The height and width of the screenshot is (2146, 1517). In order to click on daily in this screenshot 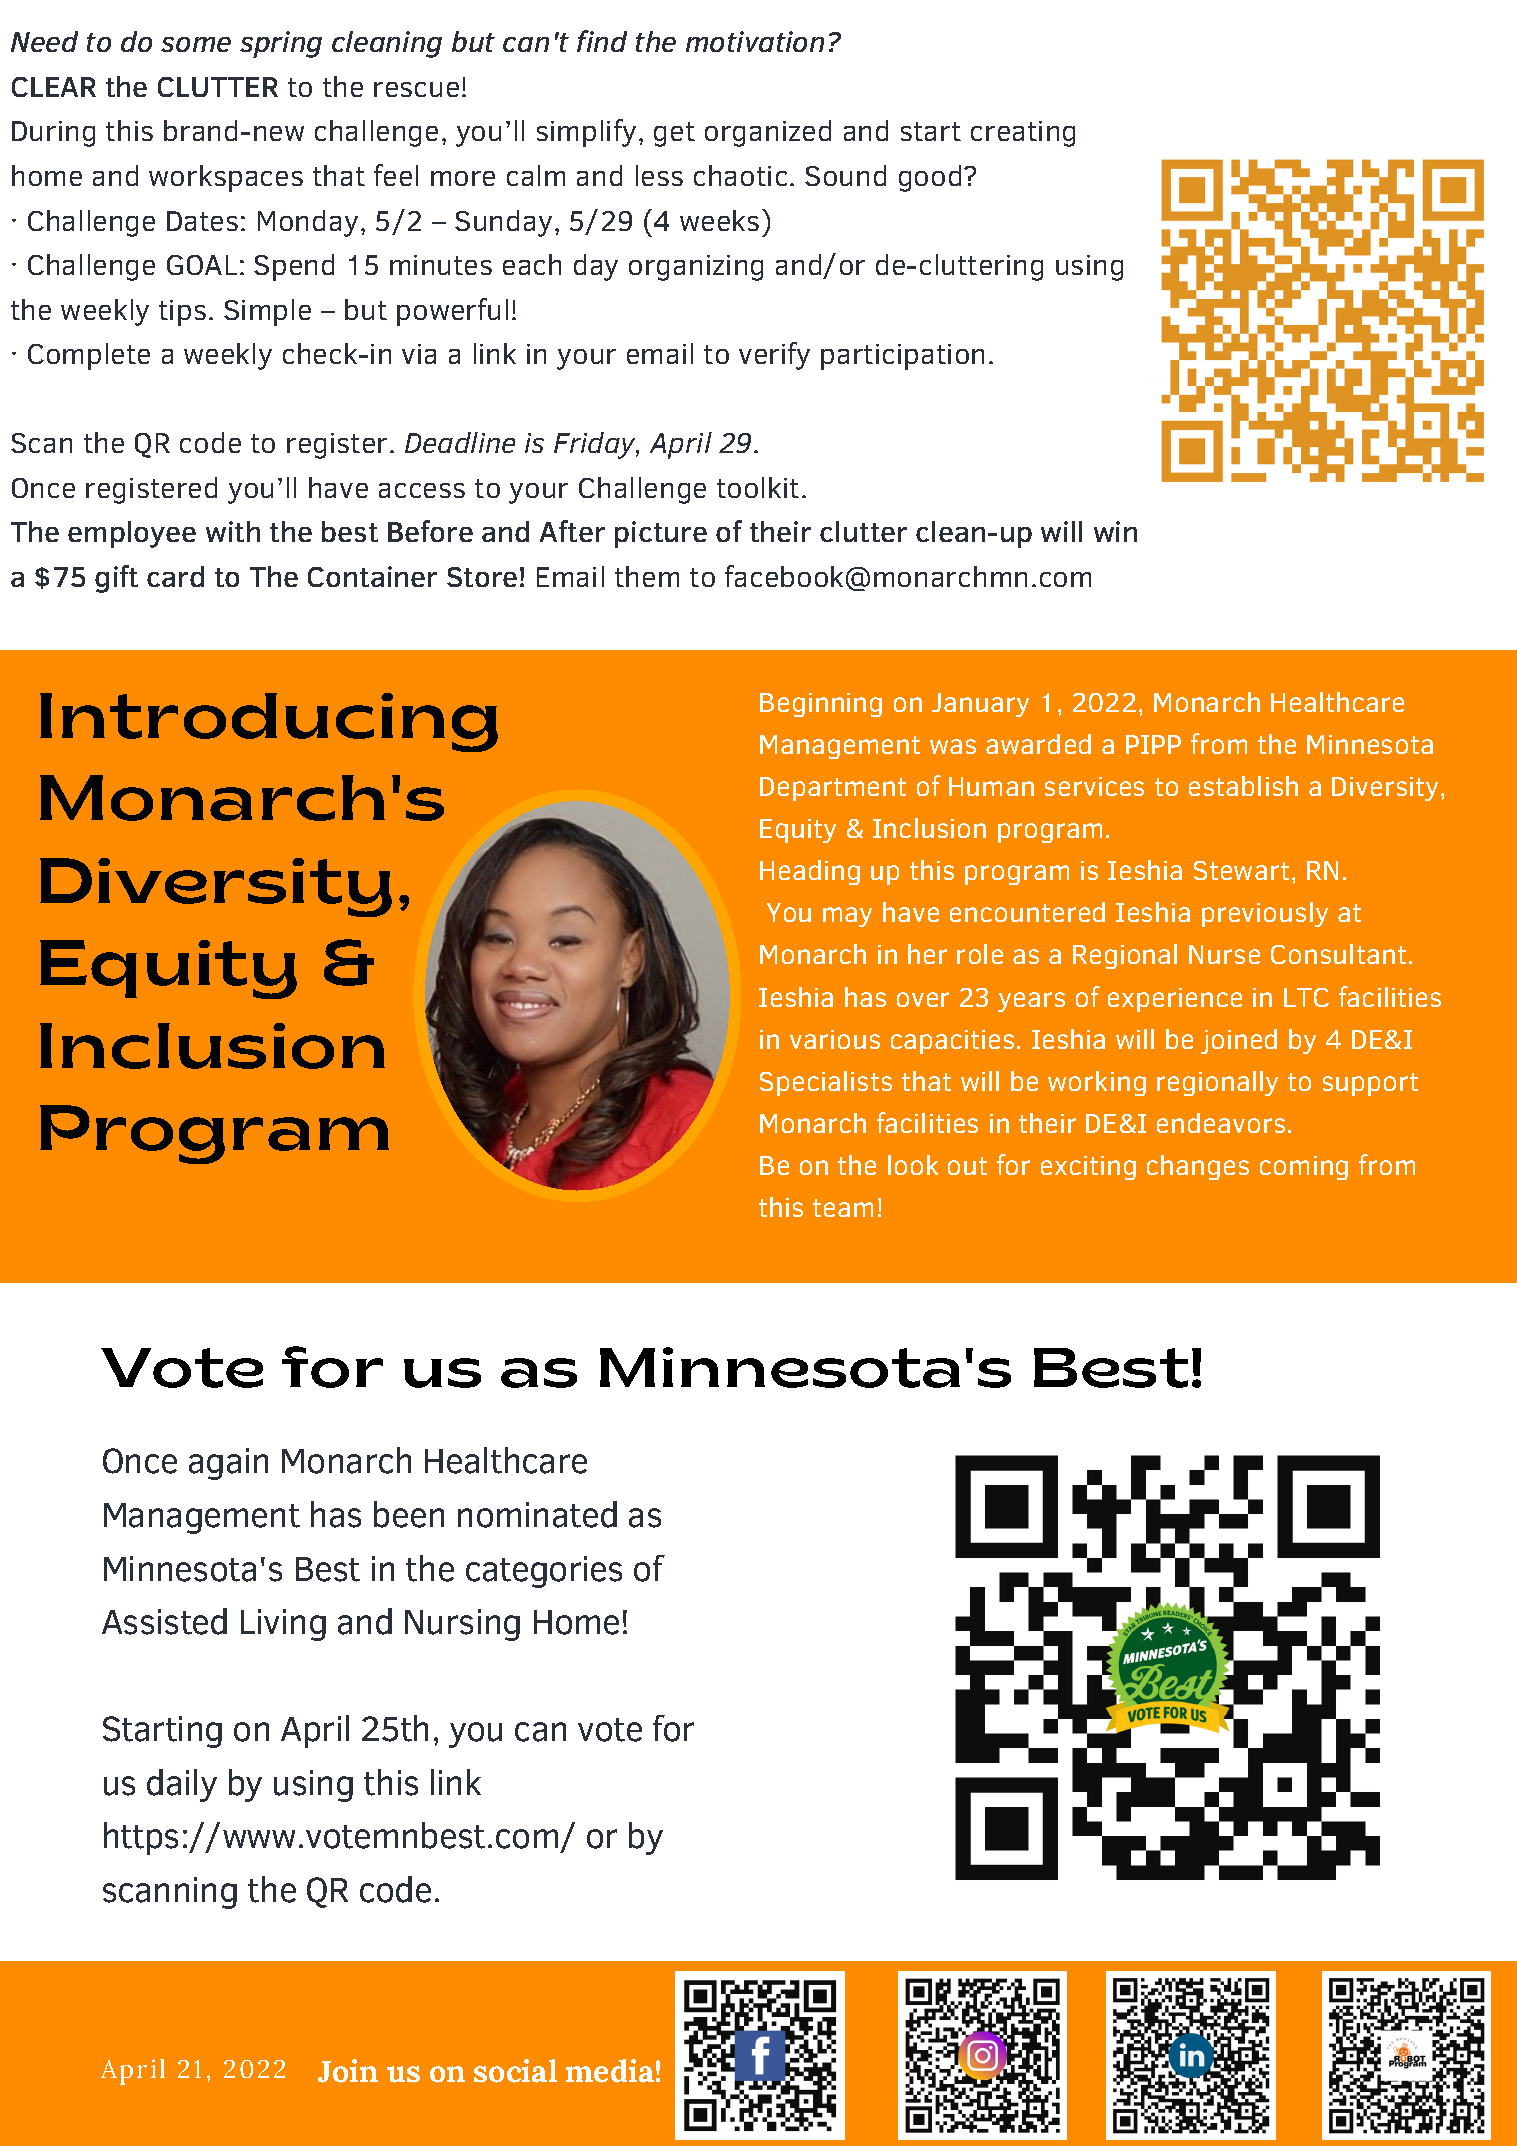, I will do `click(182, 1785)`.
